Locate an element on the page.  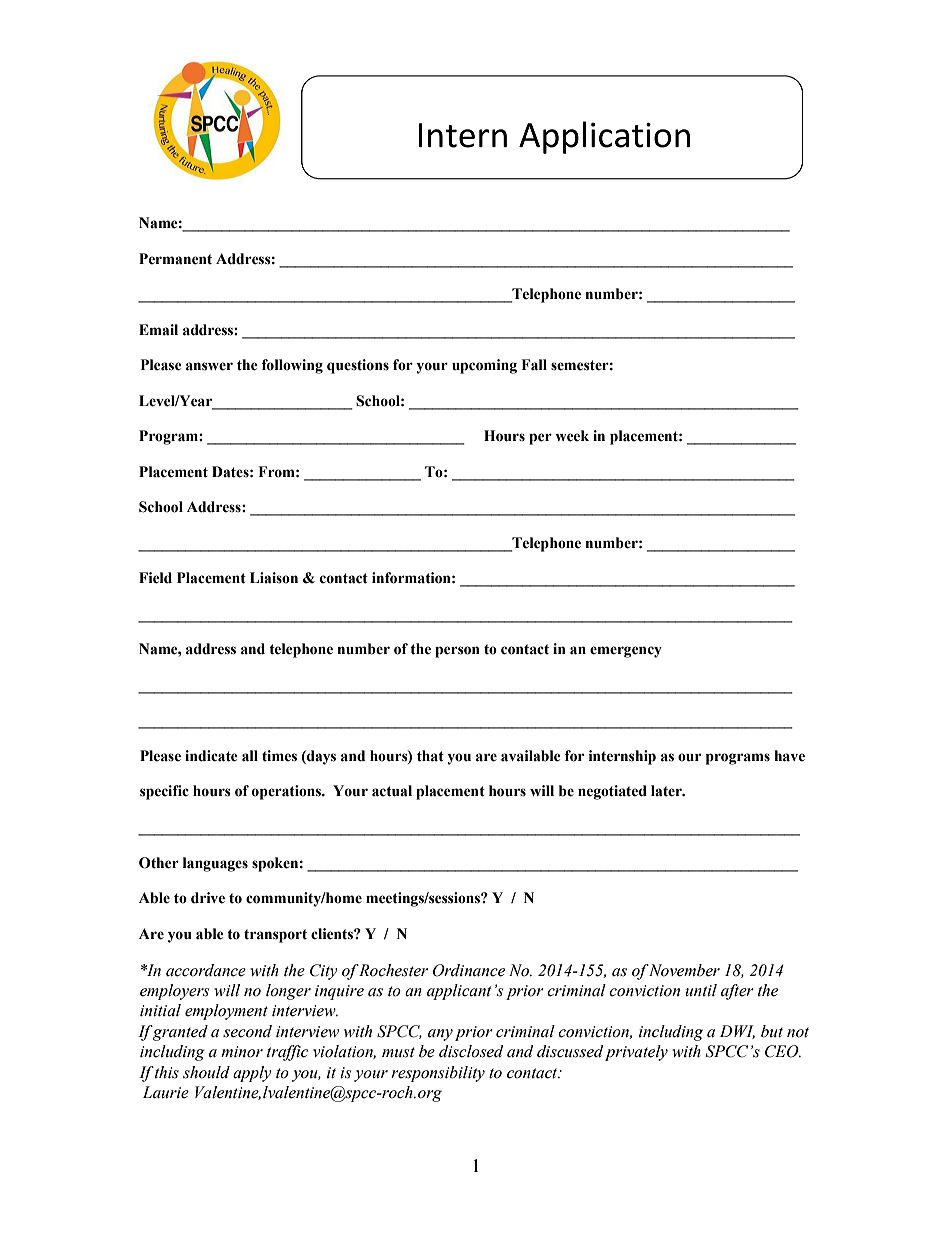
upcoming is located at coordinates (484, 366).
